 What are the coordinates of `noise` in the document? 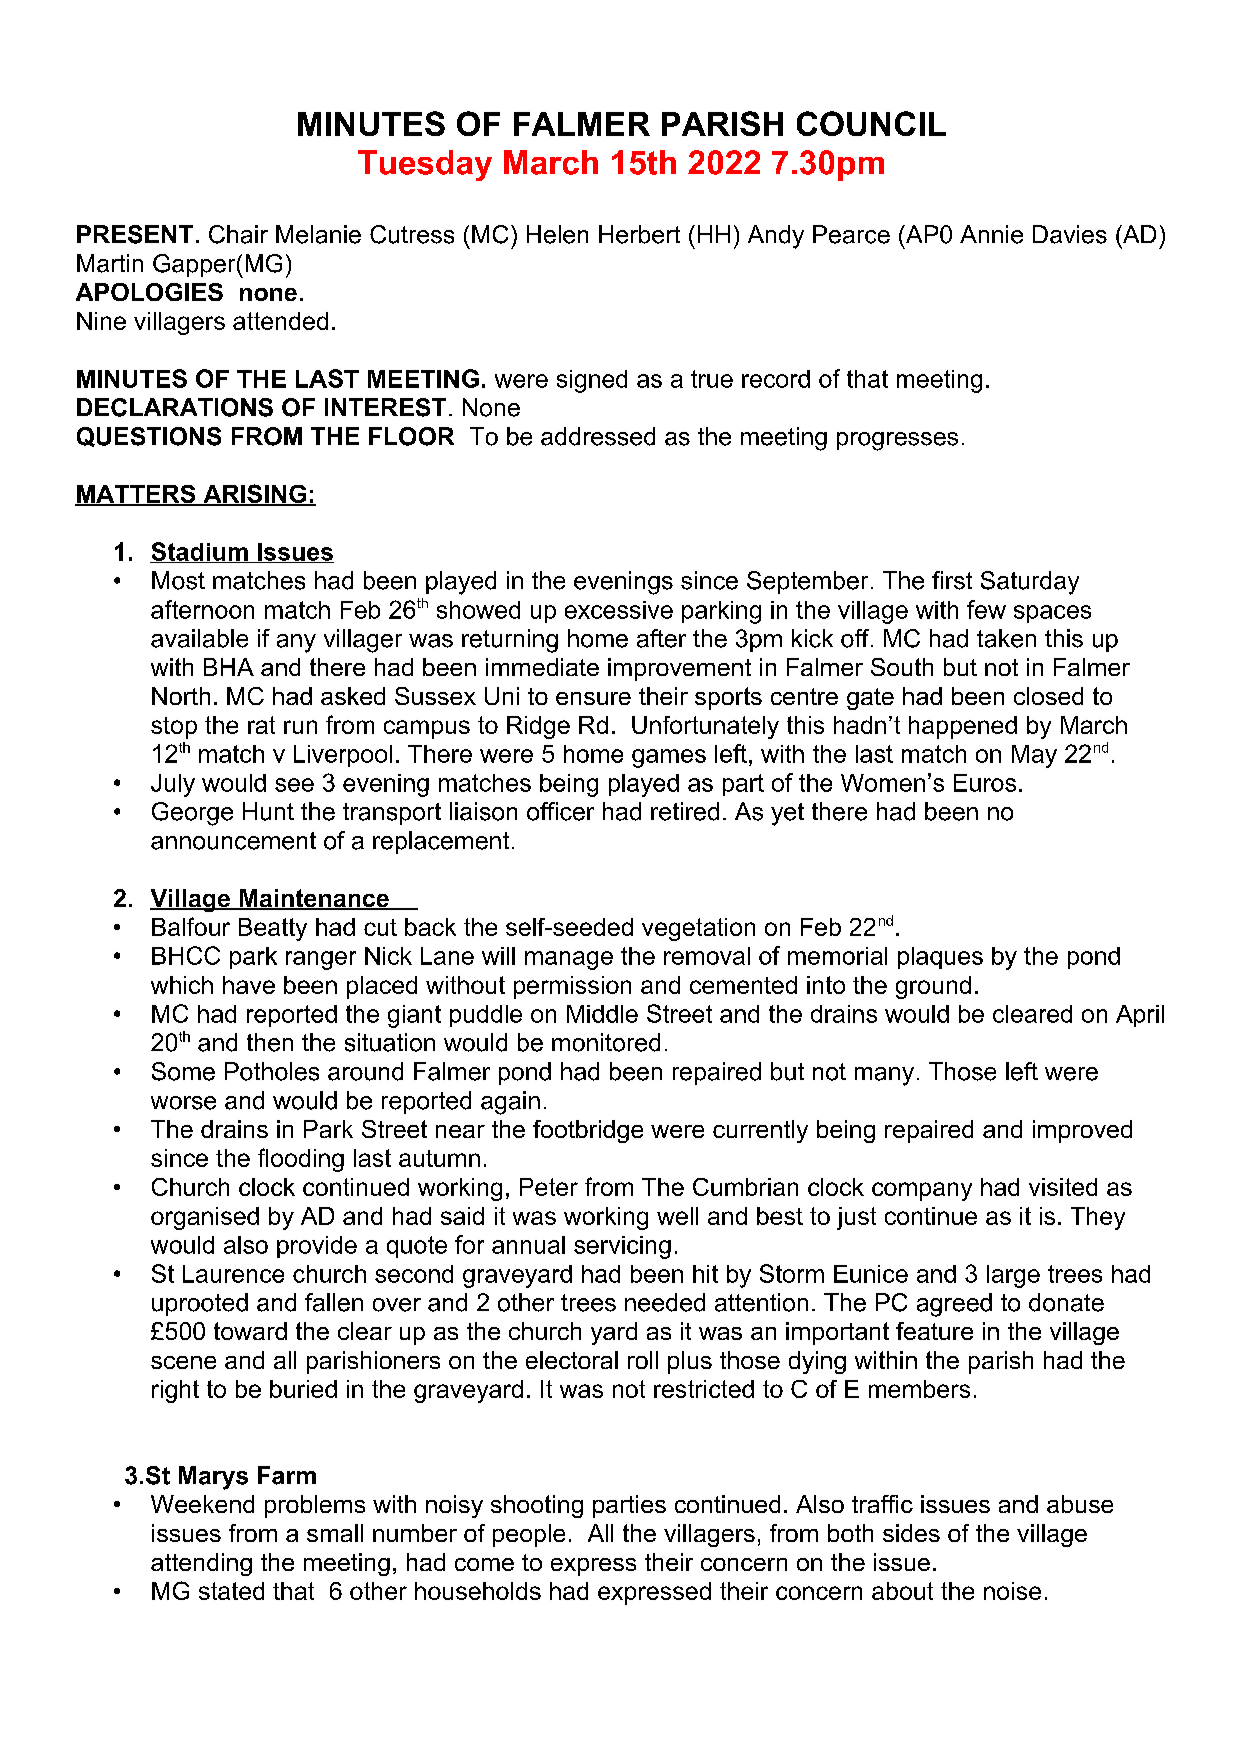 It's located at (1012, 1591).
